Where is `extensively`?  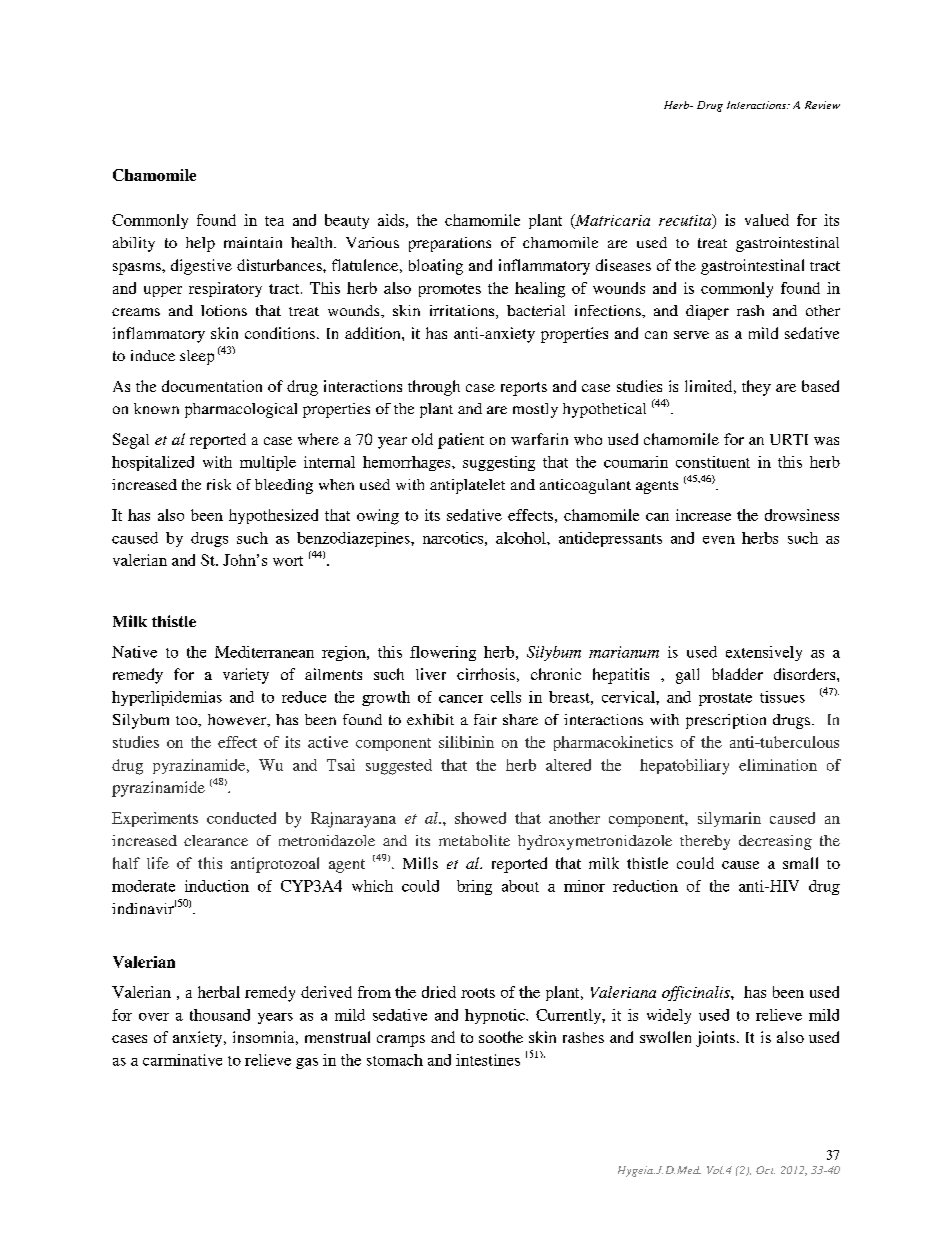
extensively is located at coordinates (764, 653).
